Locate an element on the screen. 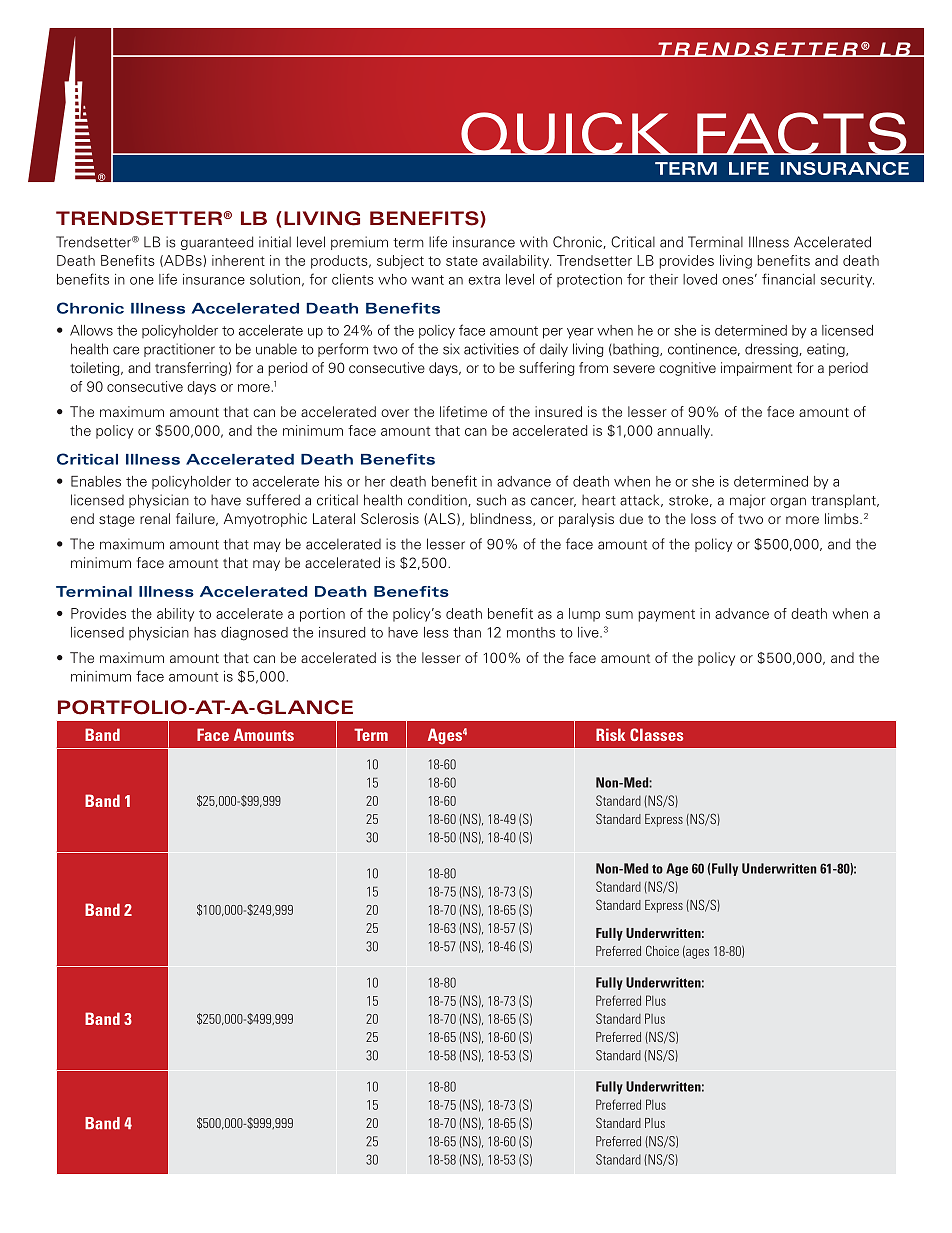 The image size is (952, 1233). Classes is located at coordinates (656, 734).
